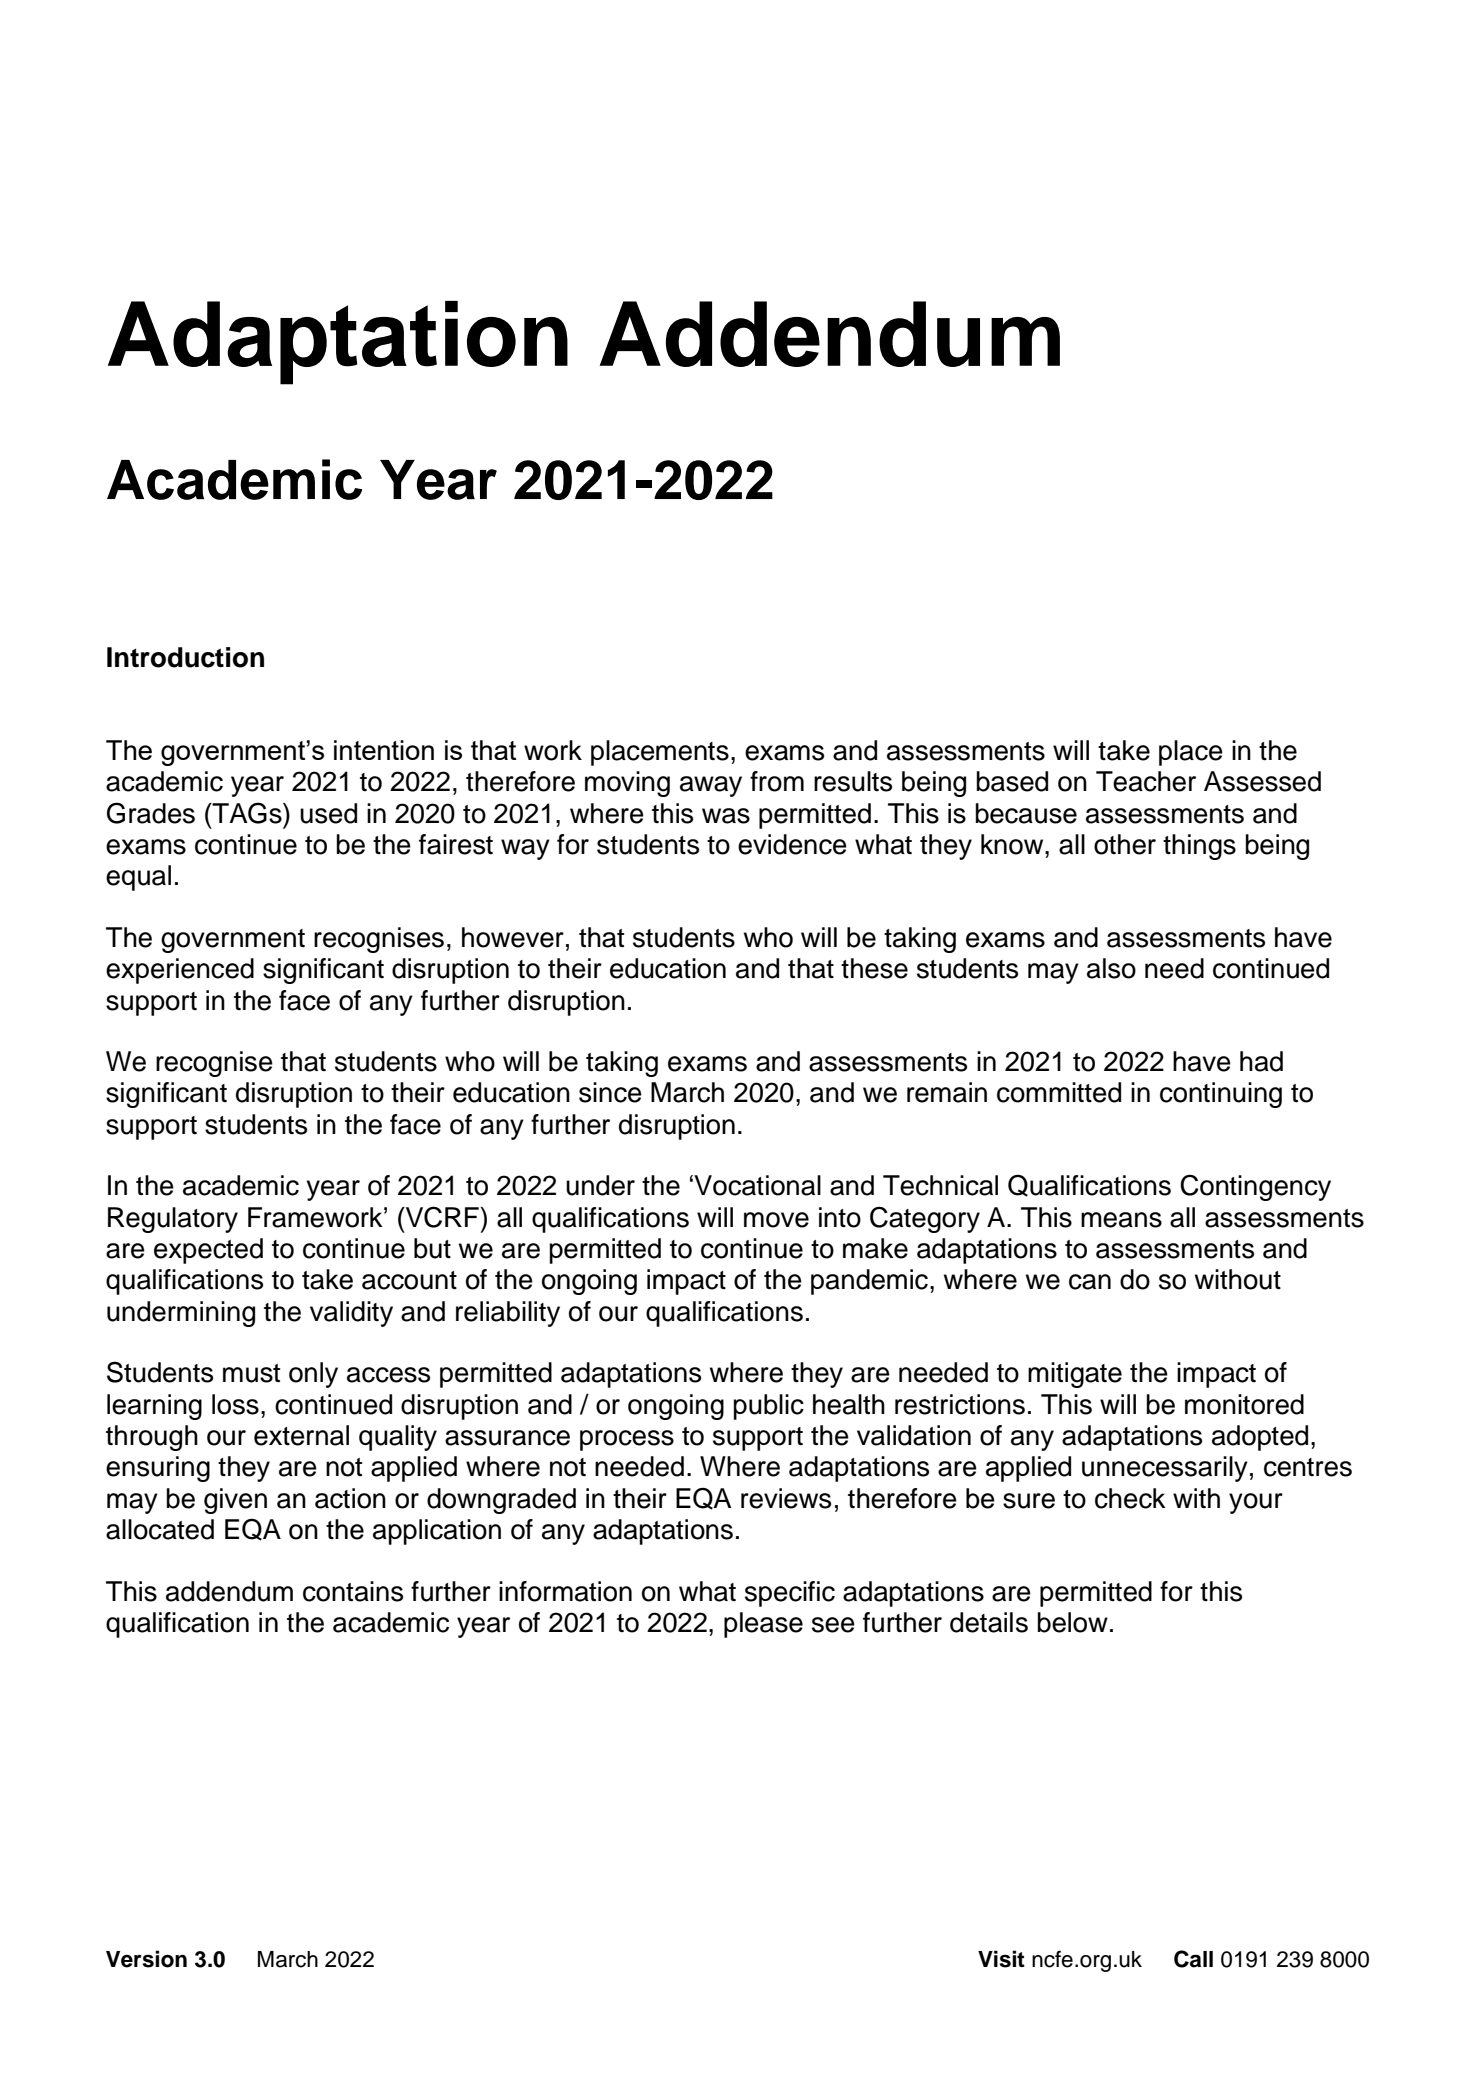 Image resolution: width=1479 pixels, height=2093 pixels. Describe the element at coordinates (869, 1282) in the page. I see `pandemic` at that location.
